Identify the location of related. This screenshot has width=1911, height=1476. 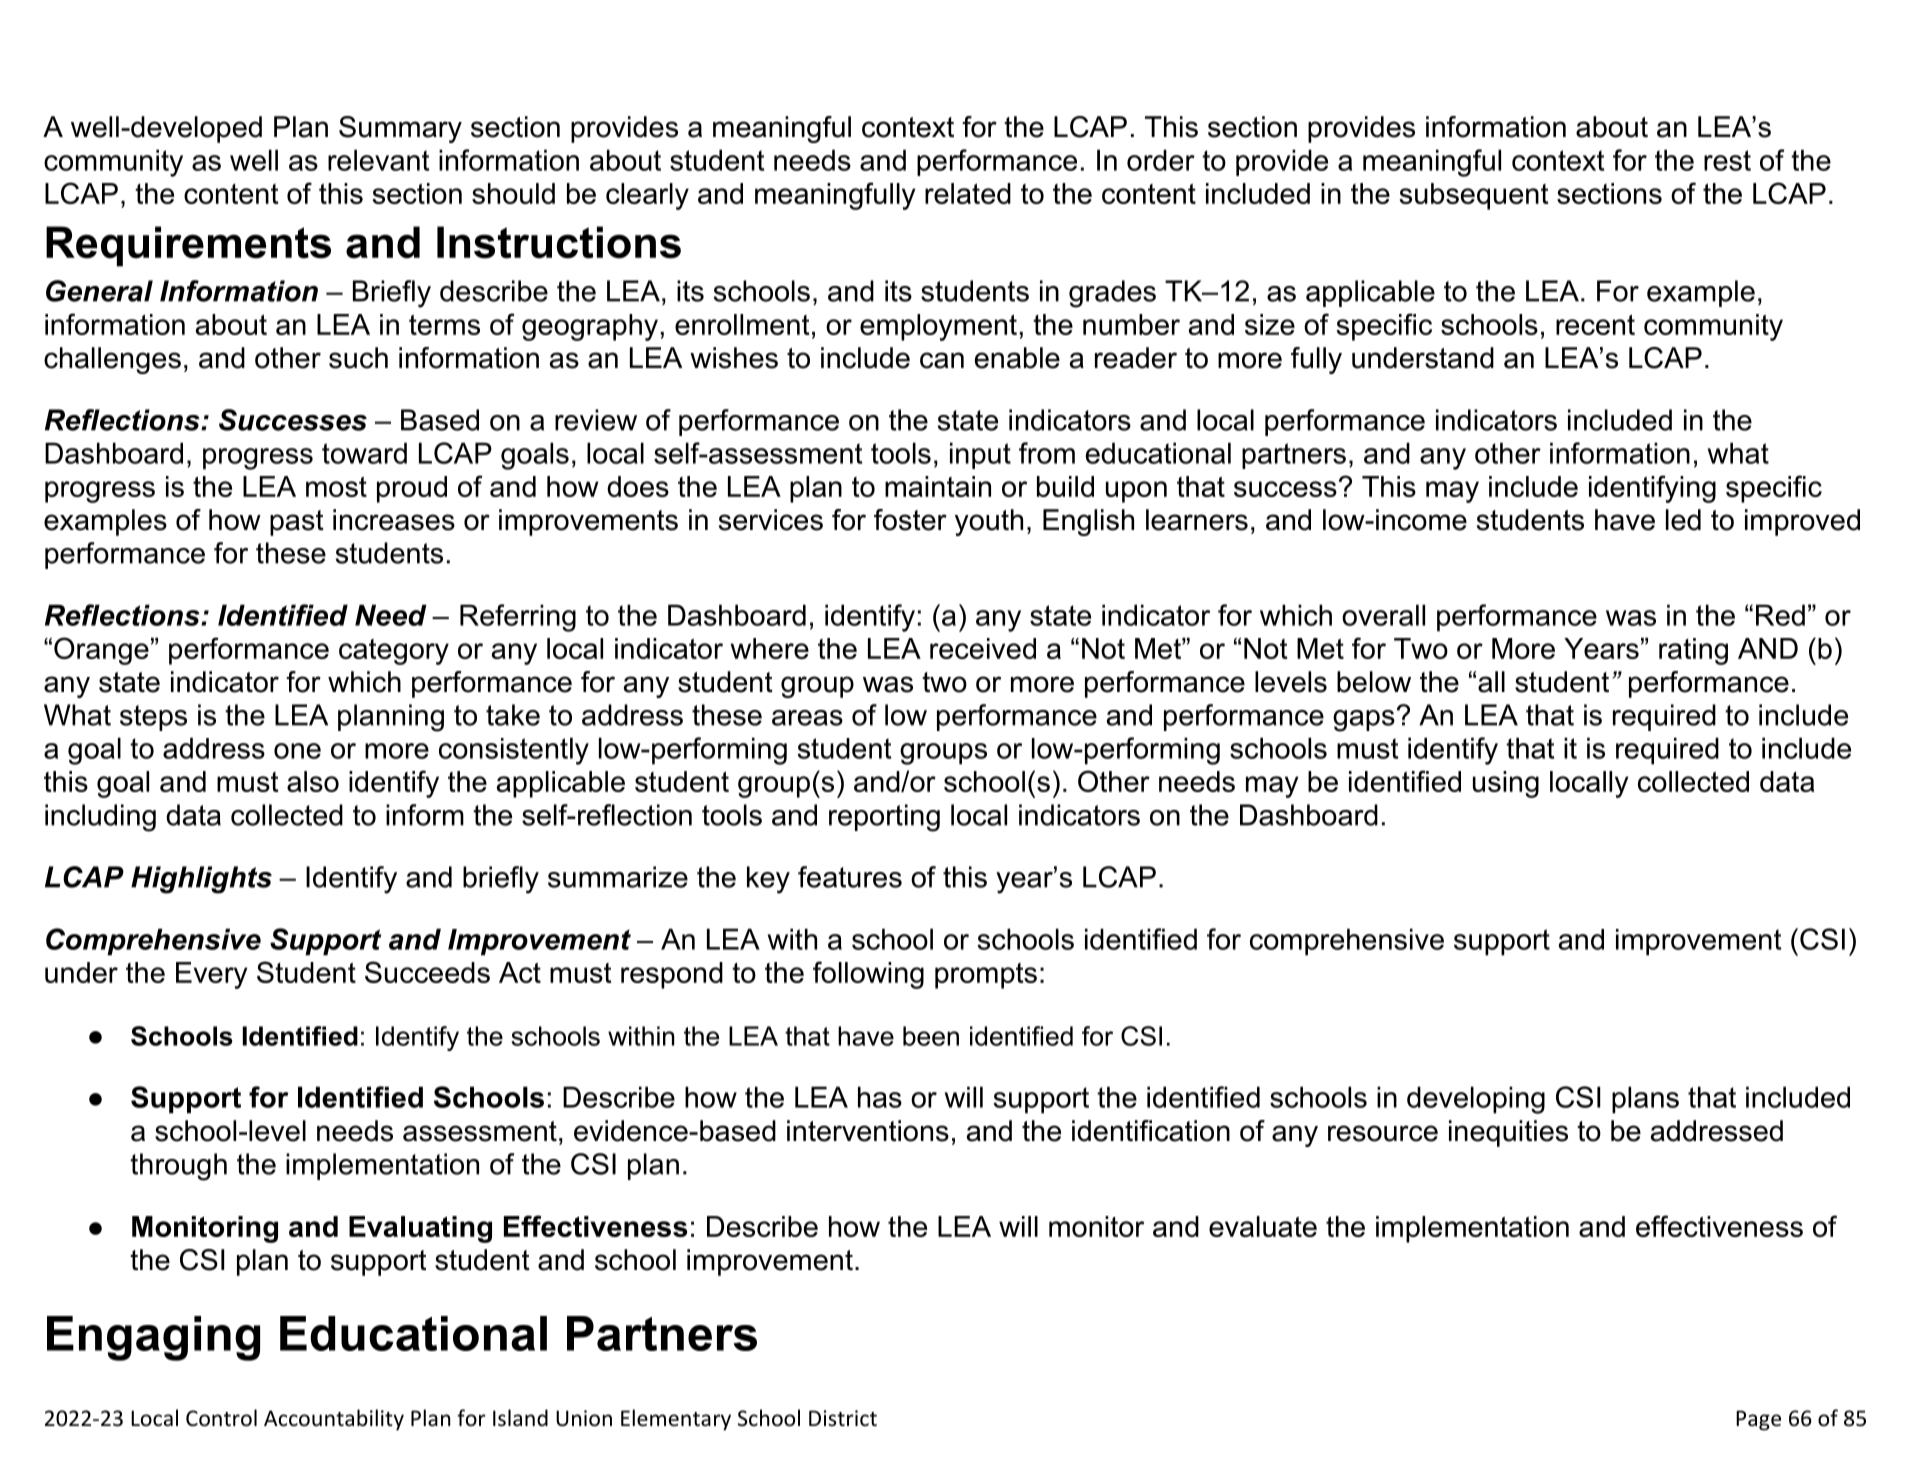
(968, 193).
